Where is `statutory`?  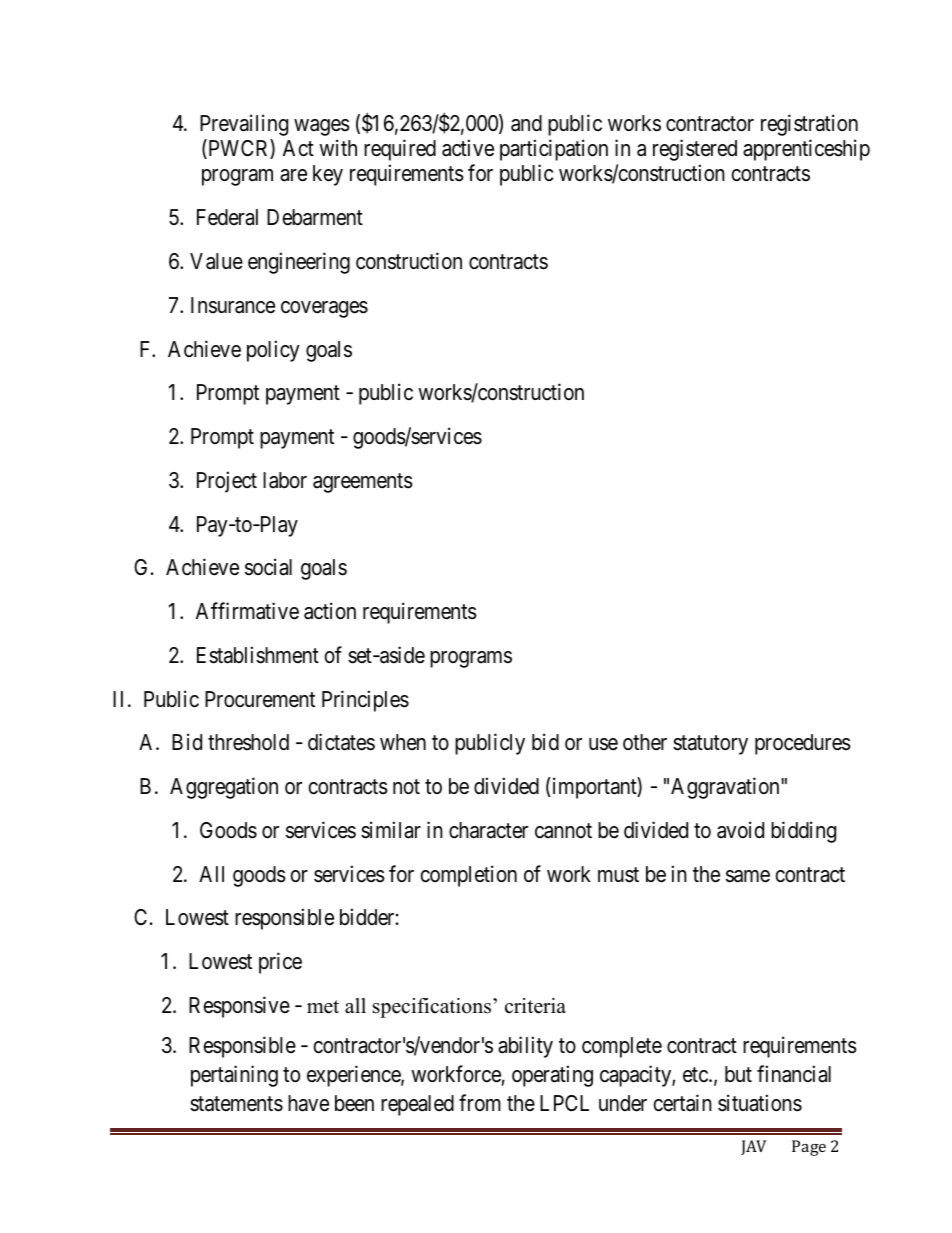 statutory is located at coordinates (710, 745).
